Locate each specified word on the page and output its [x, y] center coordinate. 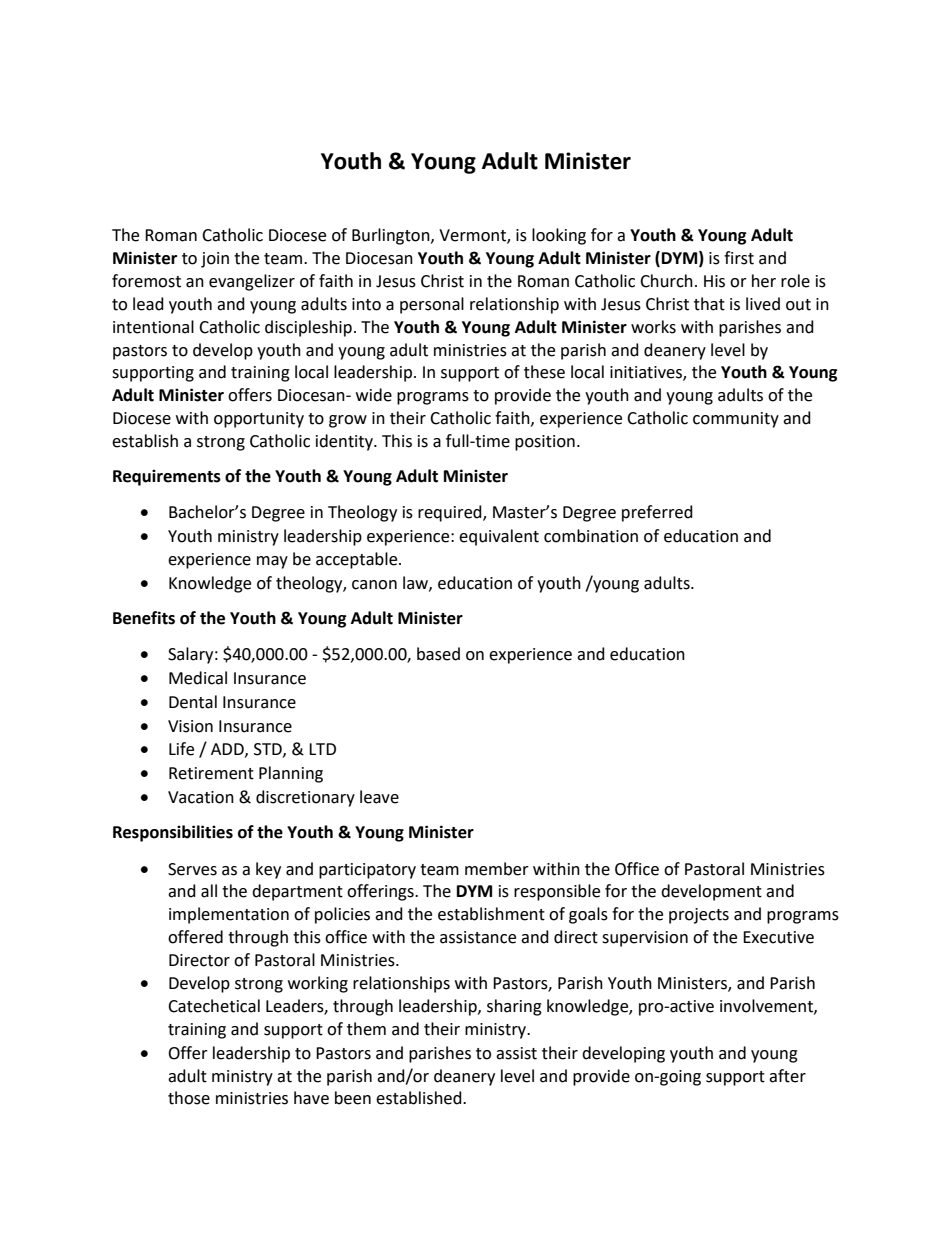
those [189, 1098]
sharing [514, 1007]
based [438, 654]
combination [591, 536]
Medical [198, 678]
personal [432, 305]
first [739, 258]
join [215, 260]
